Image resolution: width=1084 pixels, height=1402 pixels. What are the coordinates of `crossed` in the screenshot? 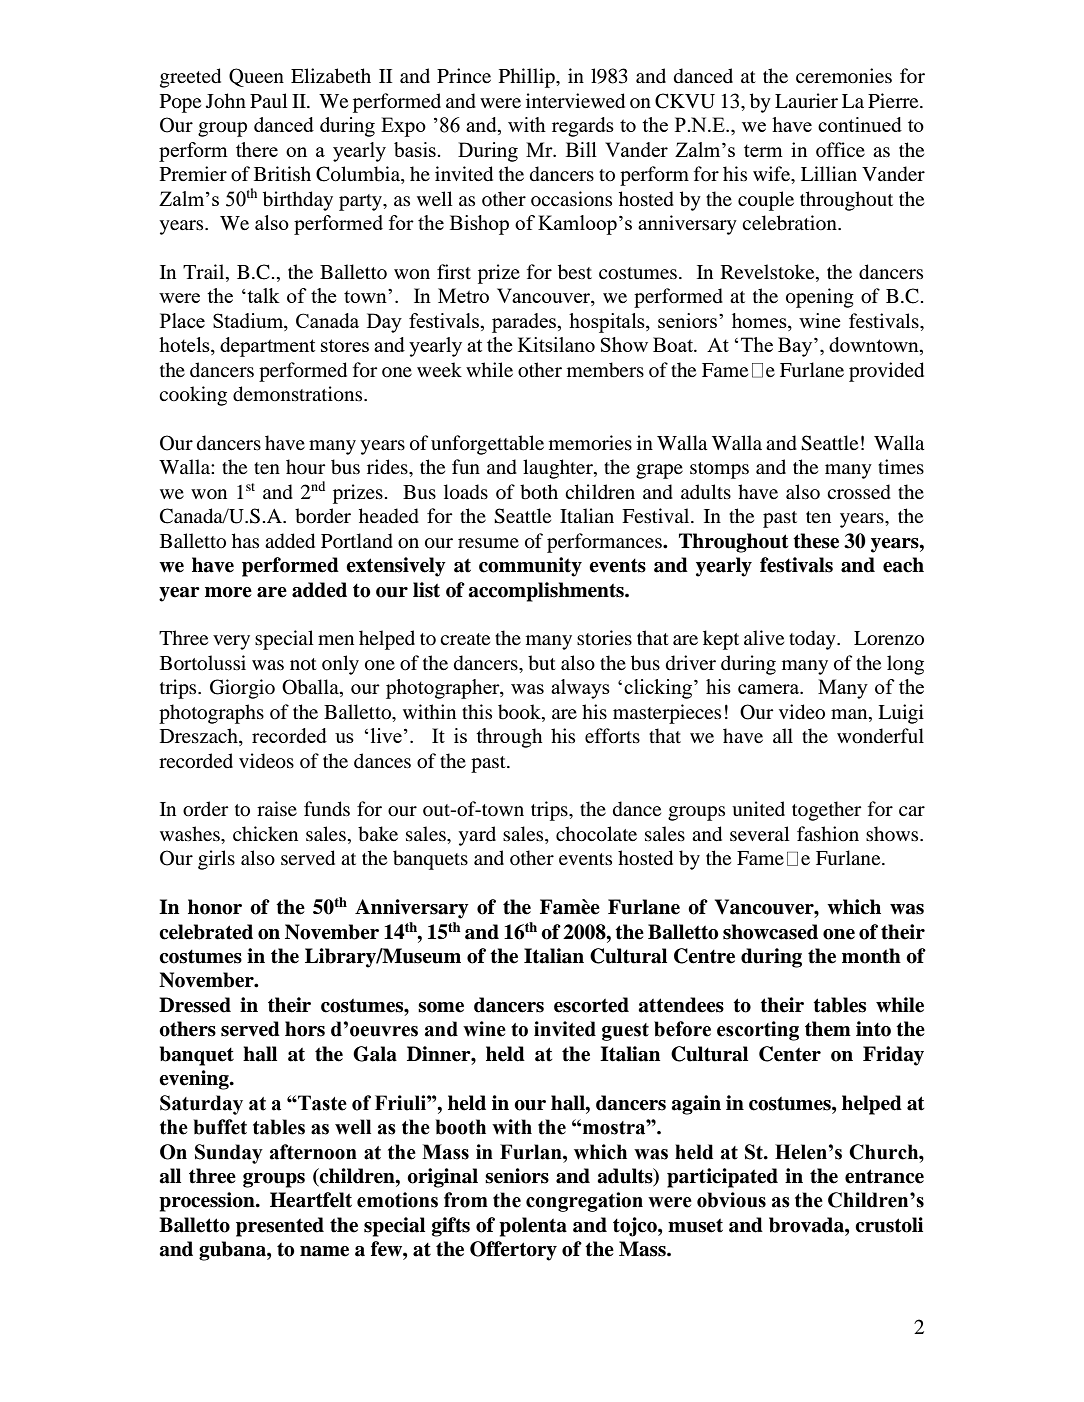 It's located at (859, 492).
